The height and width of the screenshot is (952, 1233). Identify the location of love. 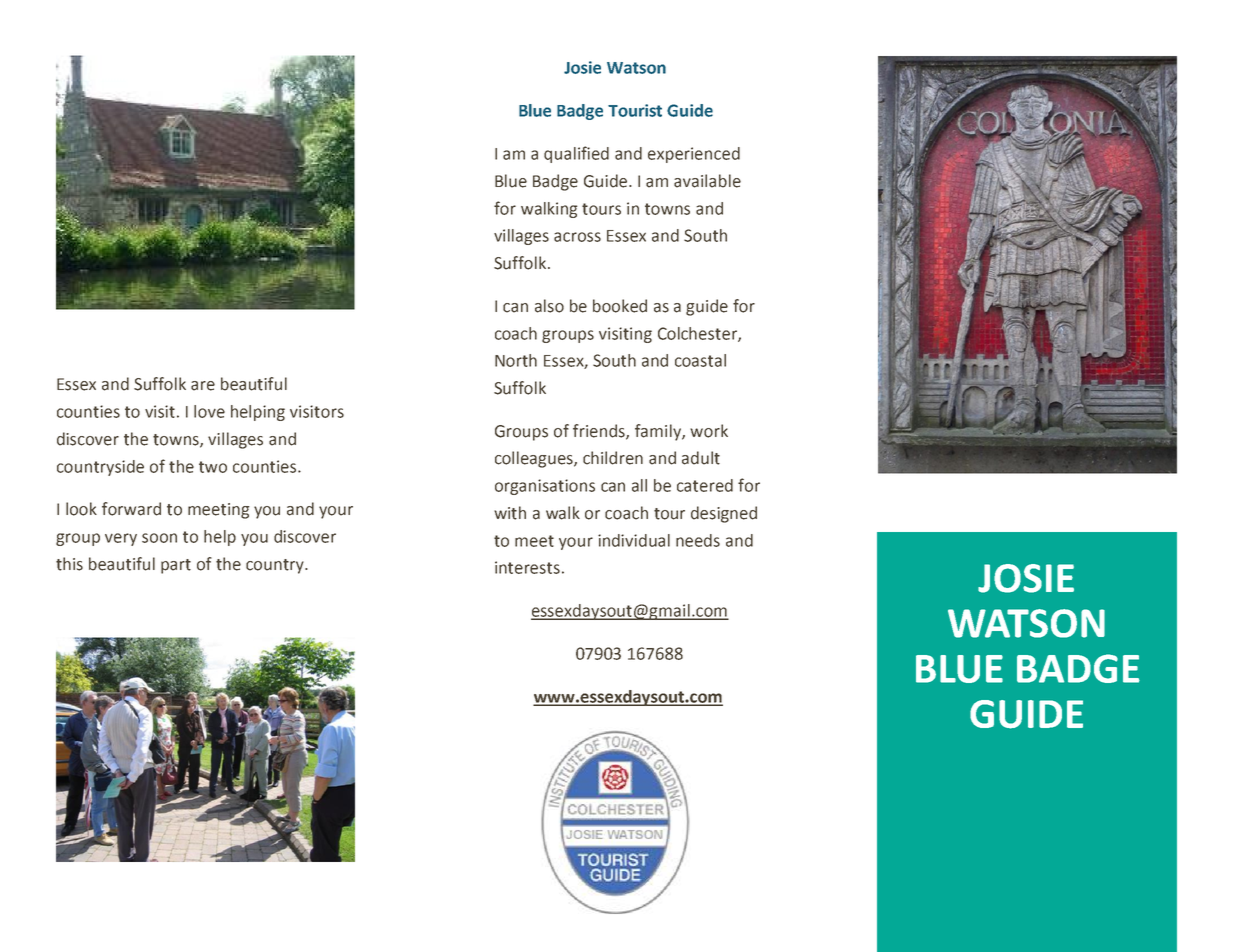
(209, 411).
